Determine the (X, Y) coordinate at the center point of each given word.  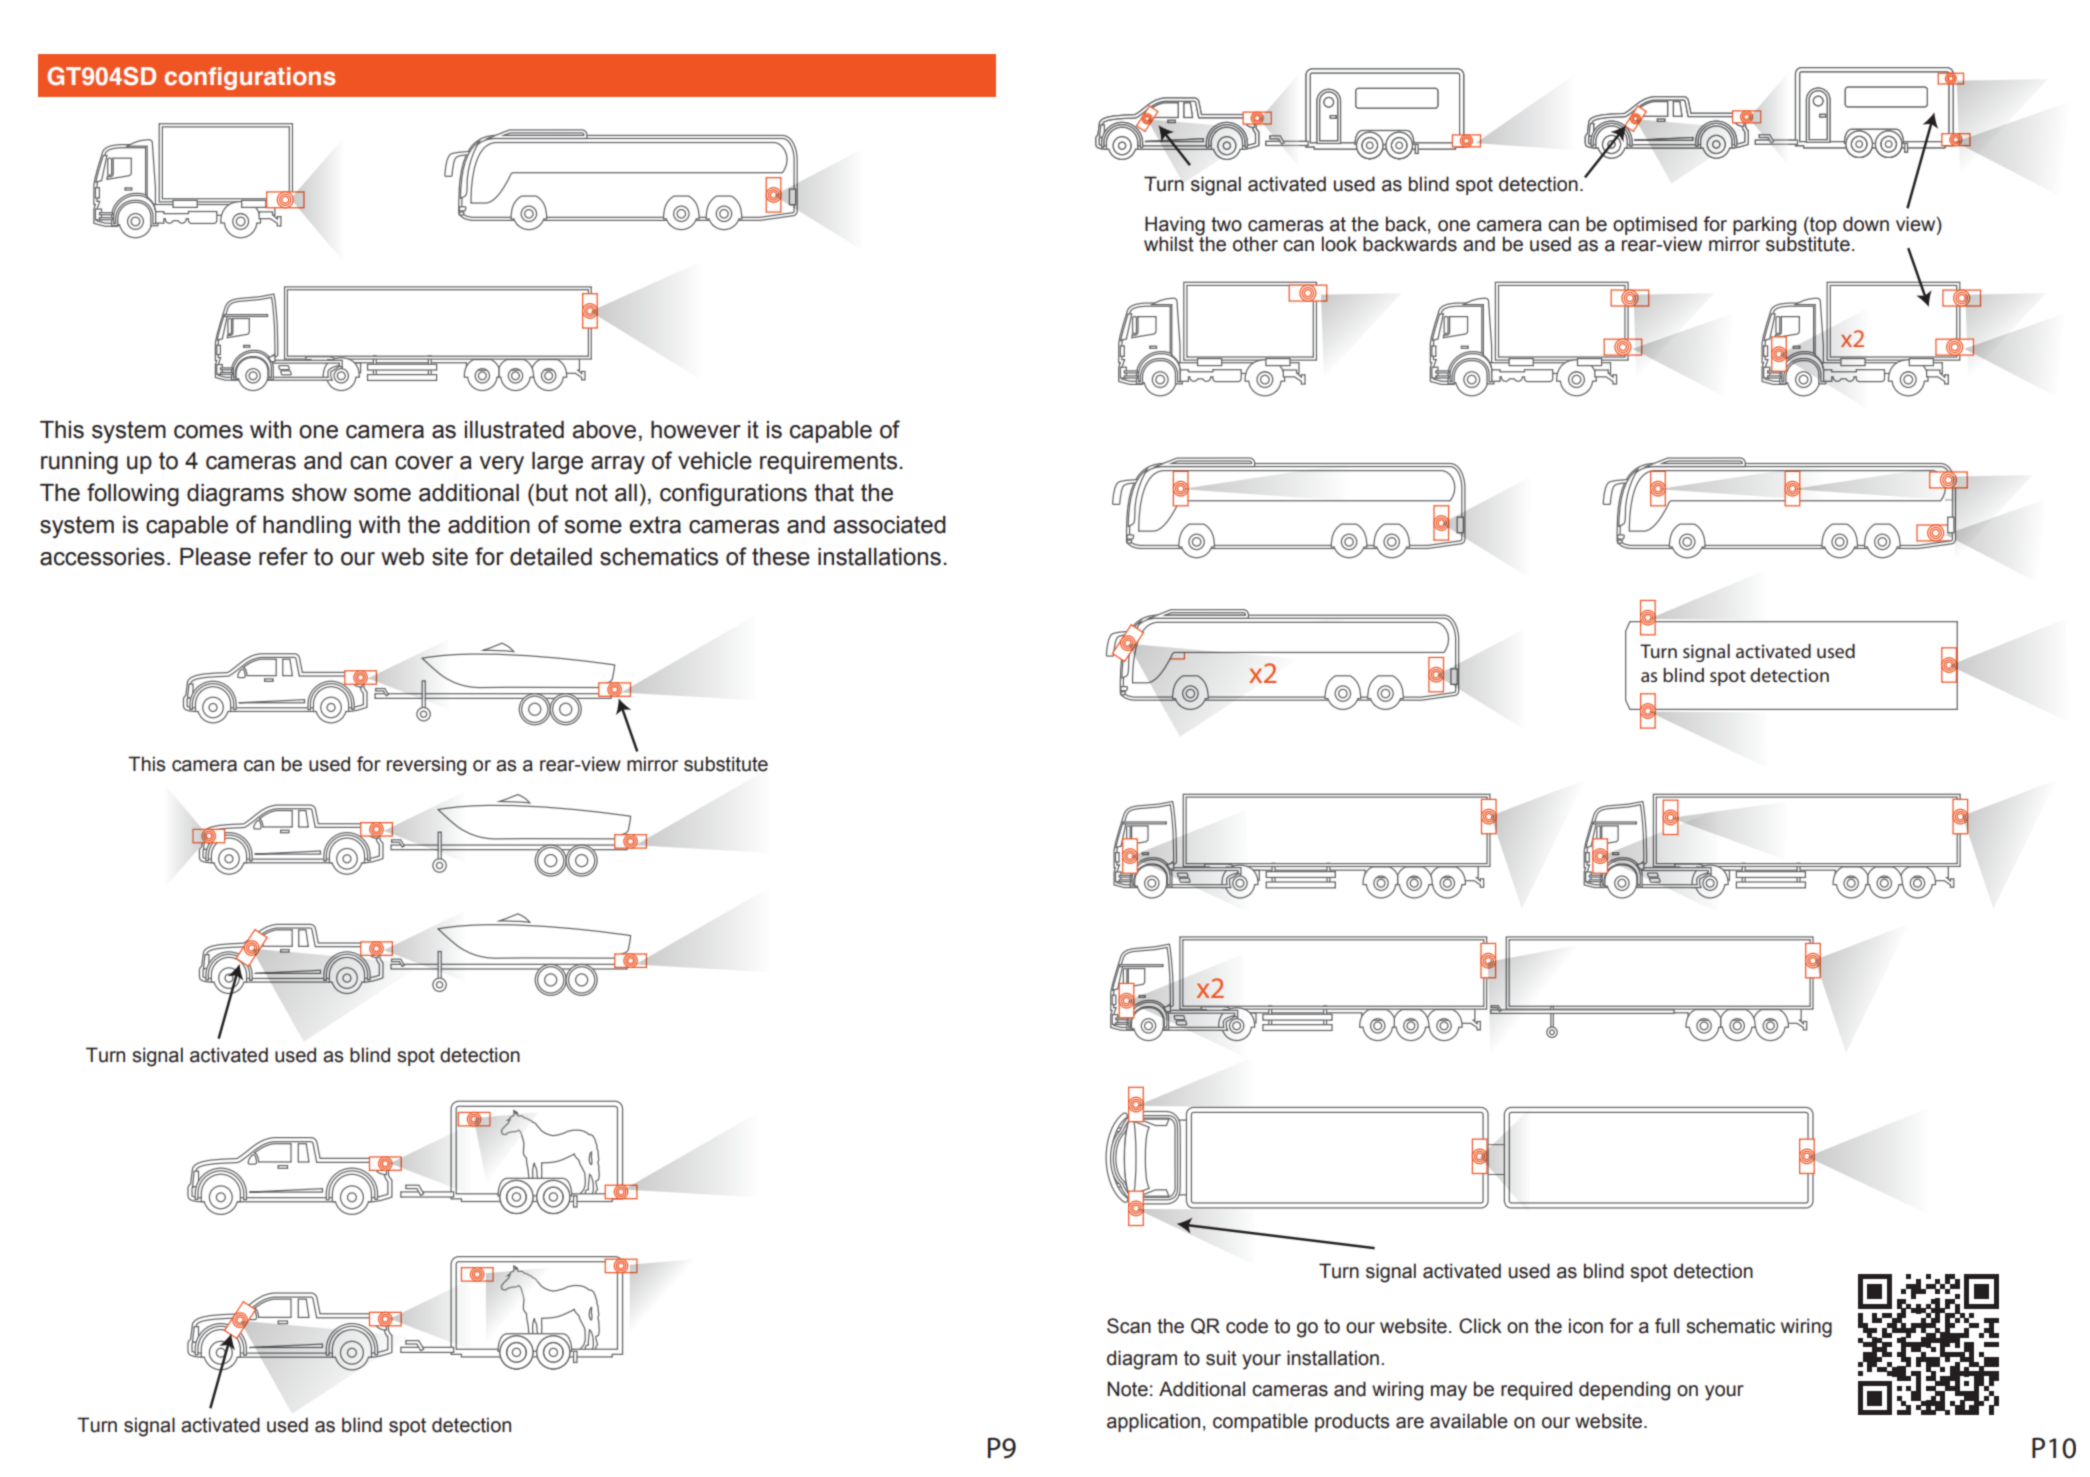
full (1667, 1326)
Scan (1129, 1326)
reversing (426, 766)
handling (307, 527)
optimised (1655, 226)
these (781, 557)
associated (889, 525)
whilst (1169, 244)
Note (1127, 1389)
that (834, 493)
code (1247, 1326)
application (1153, 1422)
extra (655, 525)
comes (208, 432)
